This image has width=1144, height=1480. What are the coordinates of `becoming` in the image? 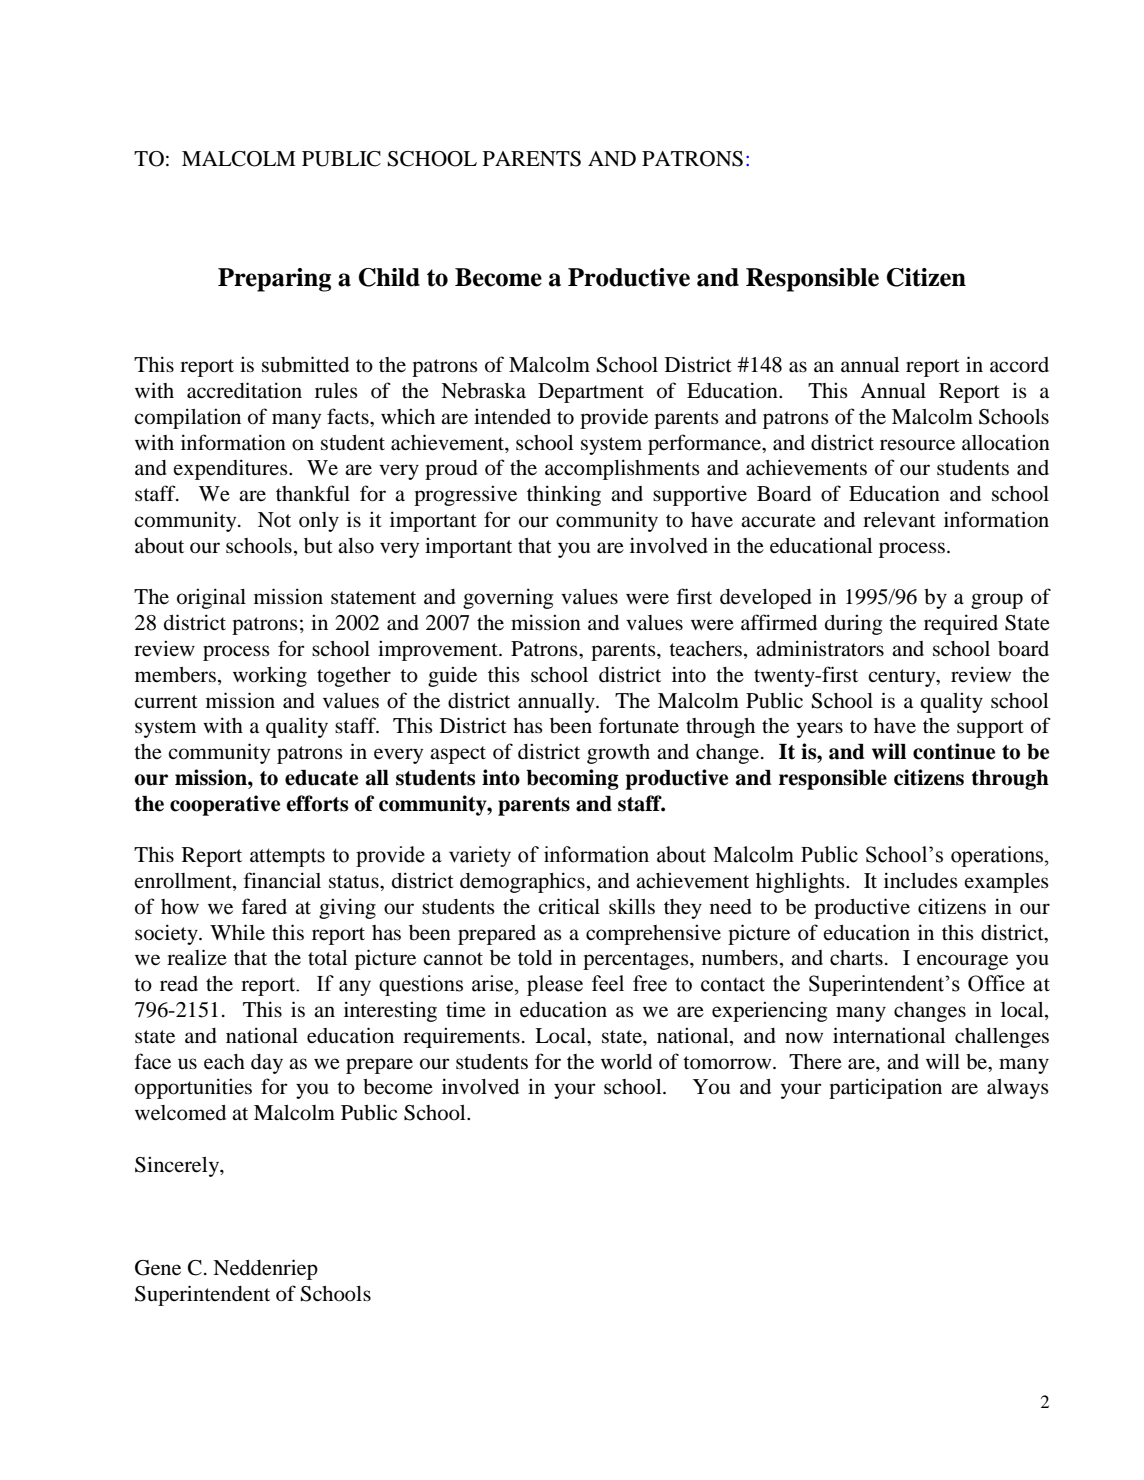 It's located at (572, 779).
